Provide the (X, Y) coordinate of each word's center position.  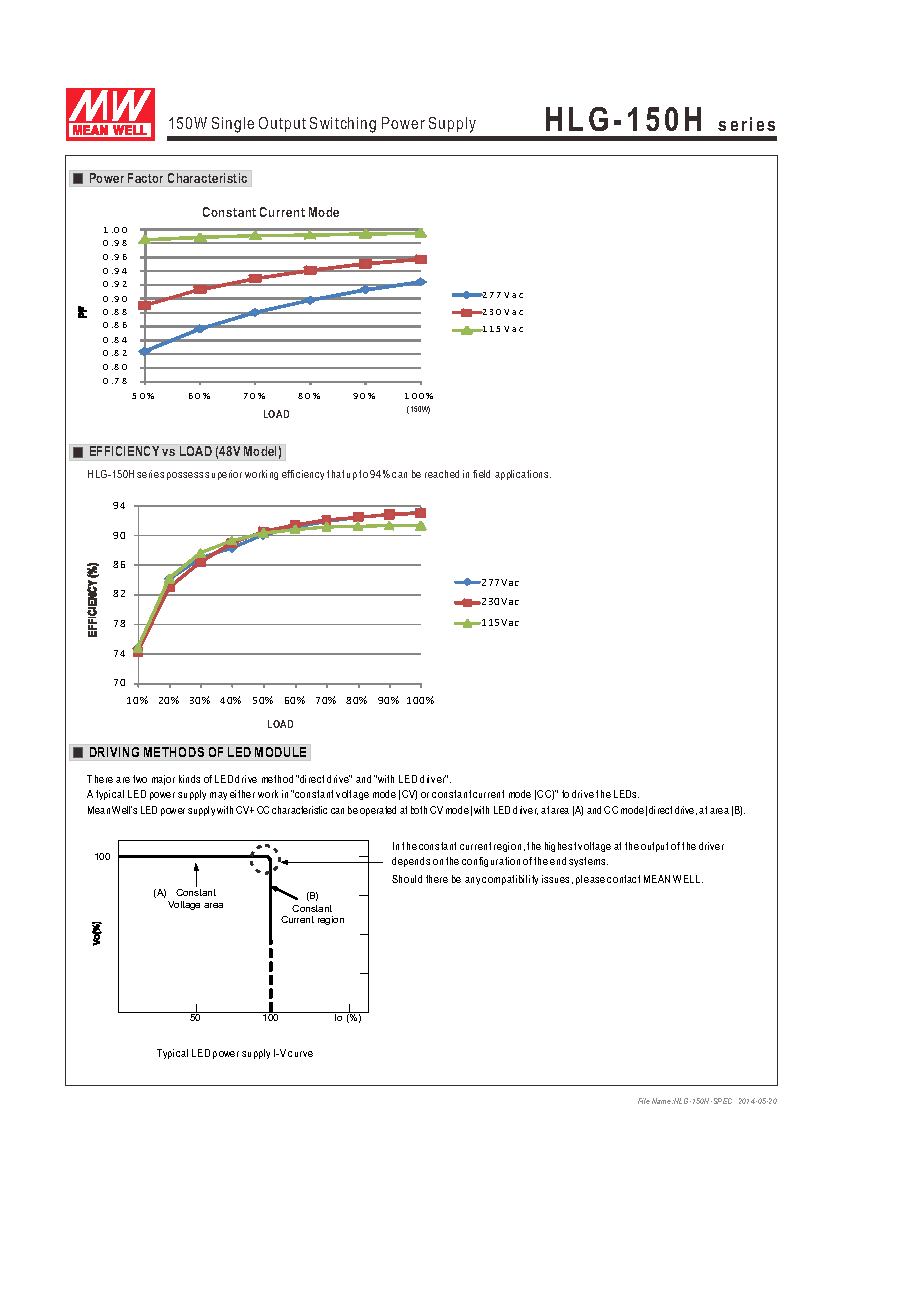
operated (378, 811)
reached (442, 474)
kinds (189, 779)
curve (300, 1054)
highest (560, 847)
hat (338, 474)
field (481, 474)
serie (148, 474)
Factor (145, 178)
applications (523, 475)
